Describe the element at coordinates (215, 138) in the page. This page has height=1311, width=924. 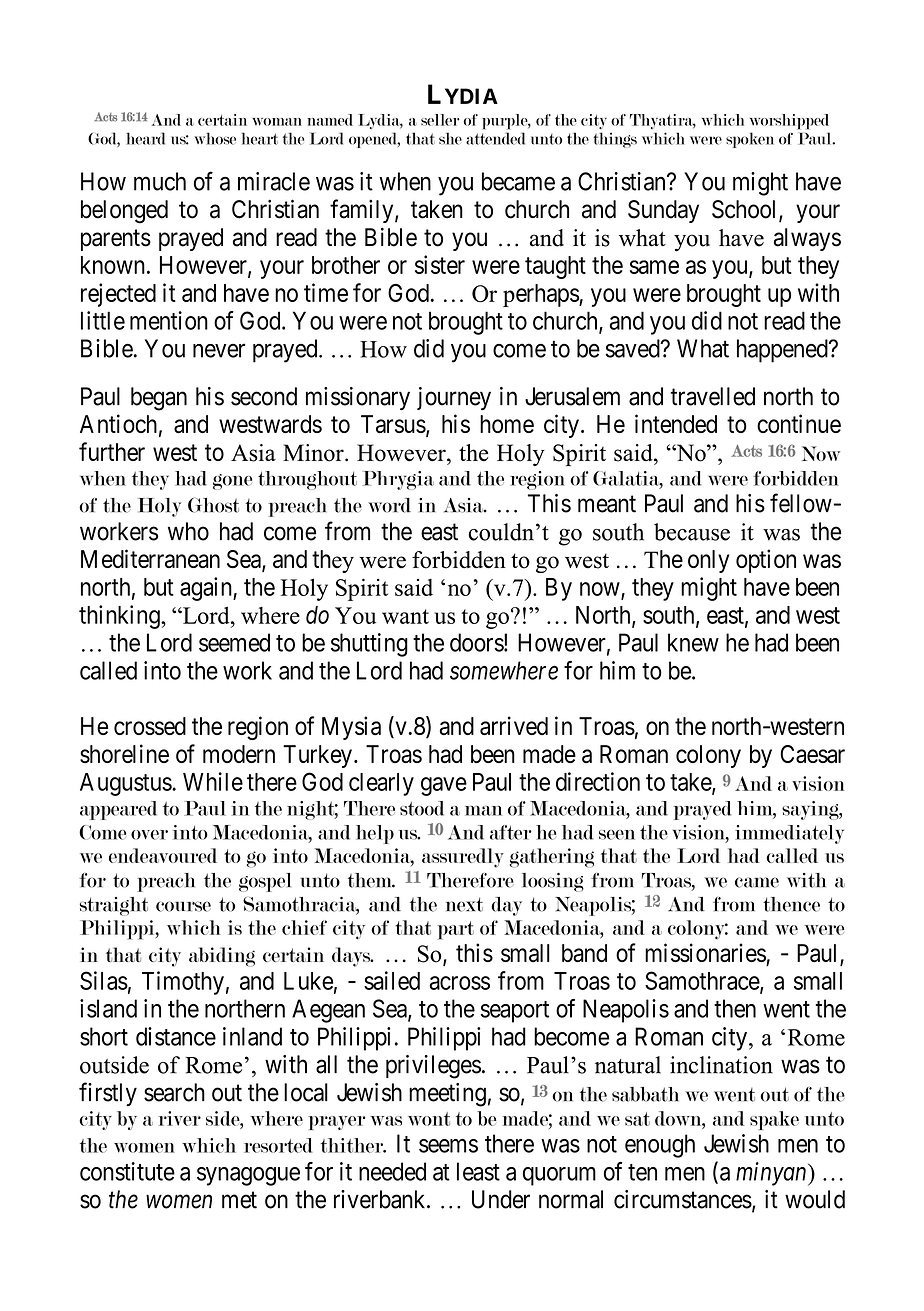
I see `whose` at that location.
